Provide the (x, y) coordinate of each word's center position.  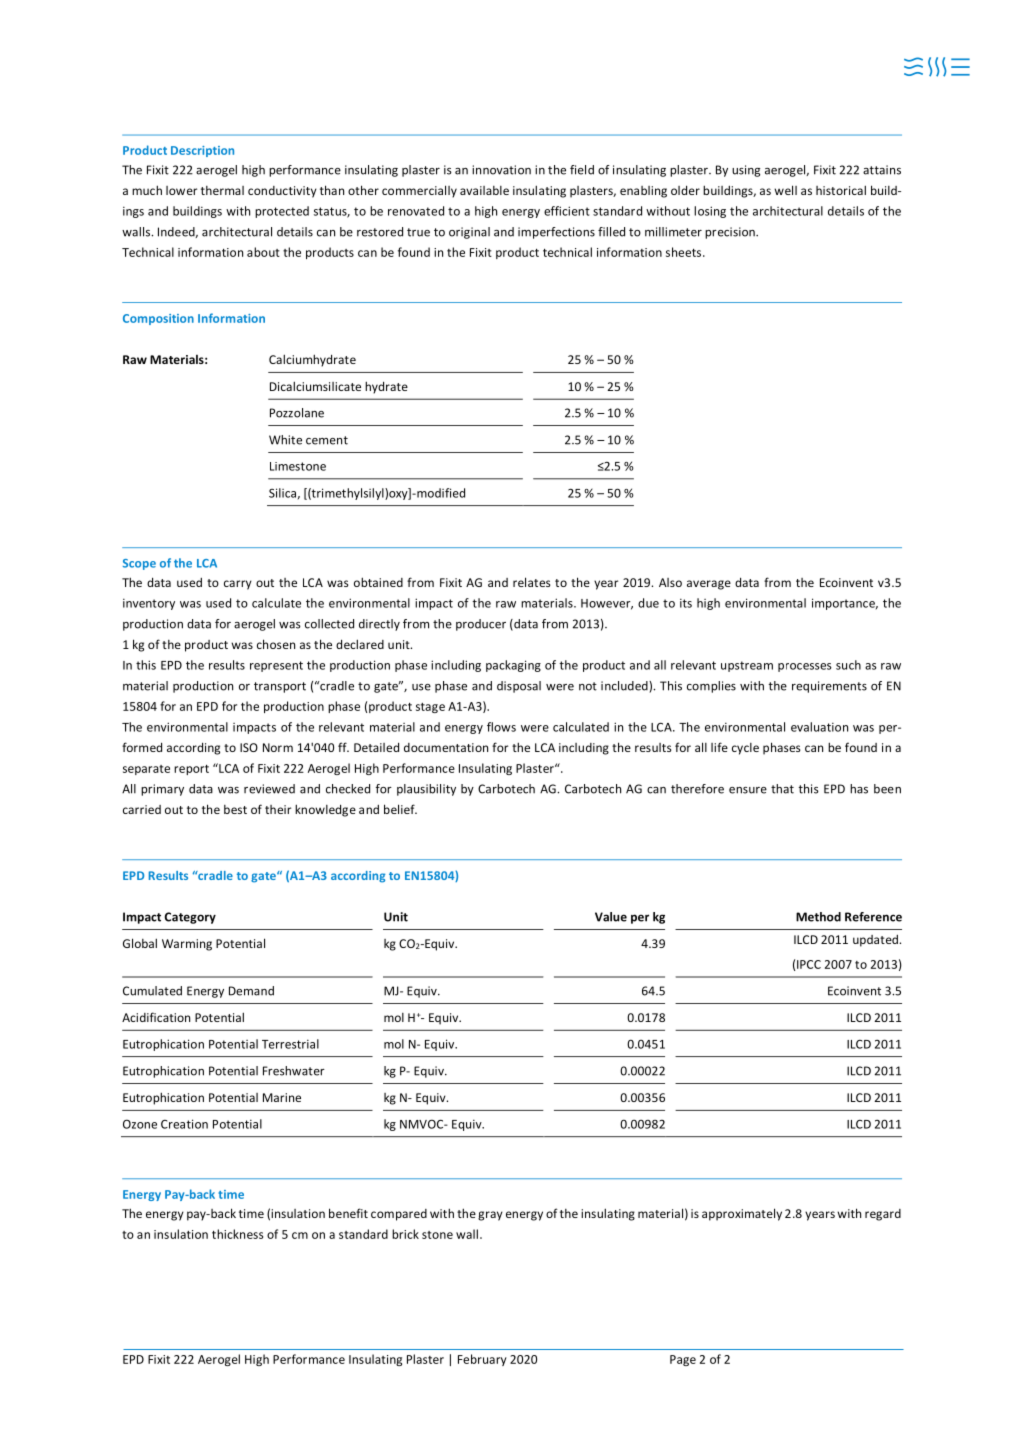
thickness (237, 1234)
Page (683, 1360)
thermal (222, 190)
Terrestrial (290, 1044)
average (709, 585)
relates (532, 582)
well (785, 190)
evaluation (819, 727)
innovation (501, 170)
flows (501, 727)
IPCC (809, 964)
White (285, 440)
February (482, 1360)
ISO (249, 747)
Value (611, 917)
